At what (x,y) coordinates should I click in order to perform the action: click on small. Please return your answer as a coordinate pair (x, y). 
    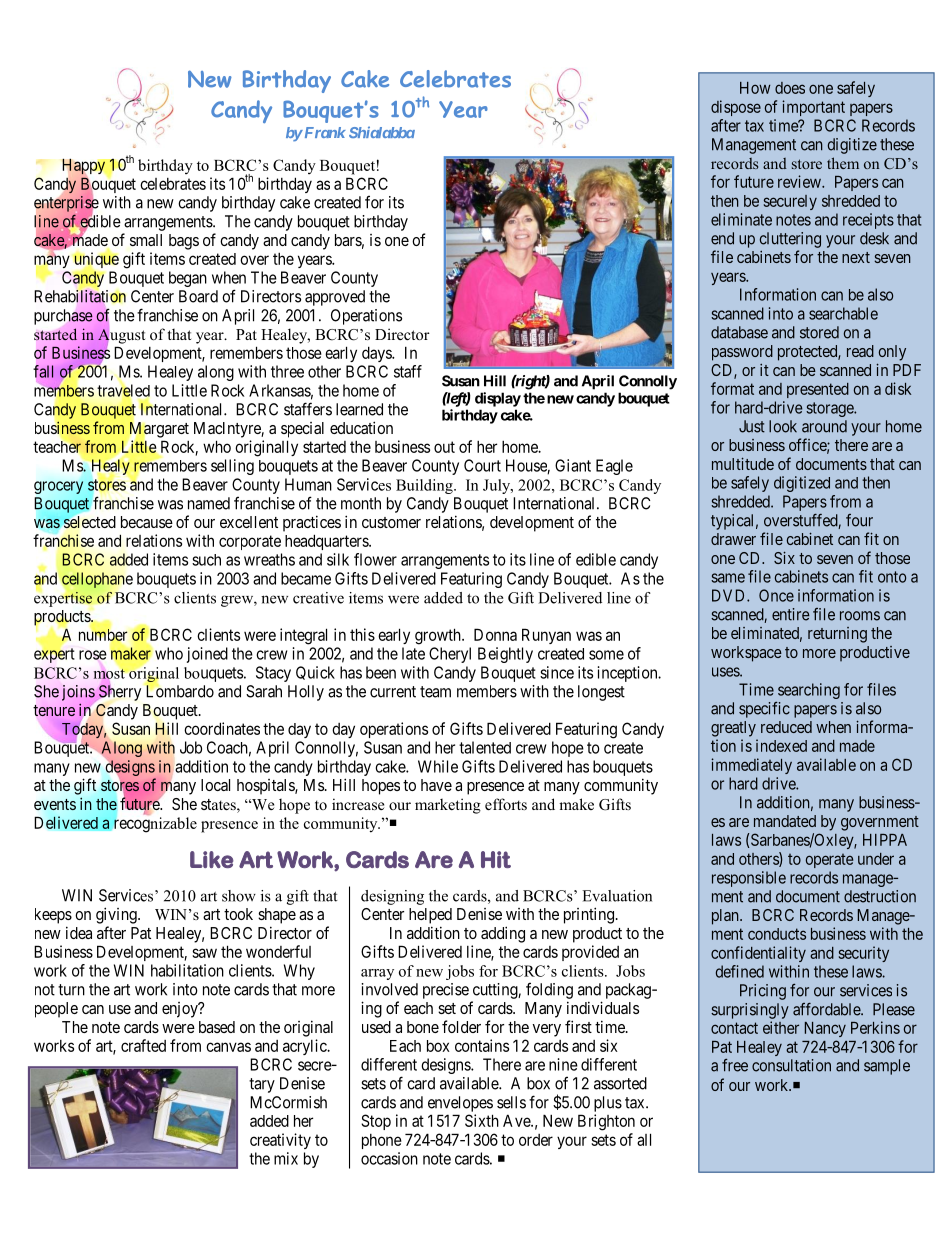
    Looking at the image, I should click on (146, 240).
